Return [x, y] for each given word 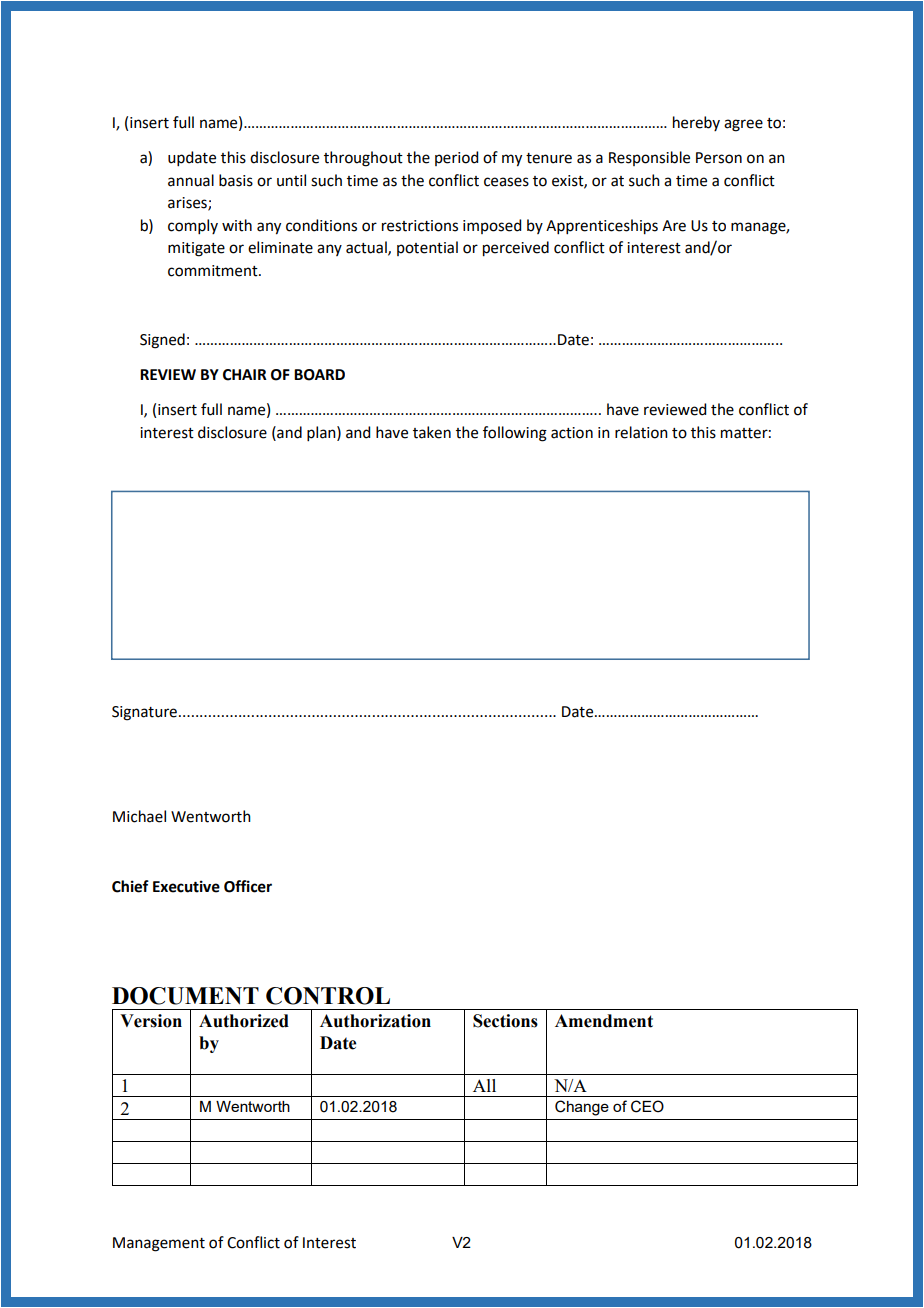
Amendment [604, 1021]
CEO [647, 1106]
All [484, 1085]
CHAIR [245, 375]
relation [641, 432]
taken [432, 432]
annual [191, 180]
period [456, 158]
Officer [248, 886]
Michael [139, 816]
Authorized [244, 1021]
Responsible [649, 158]
